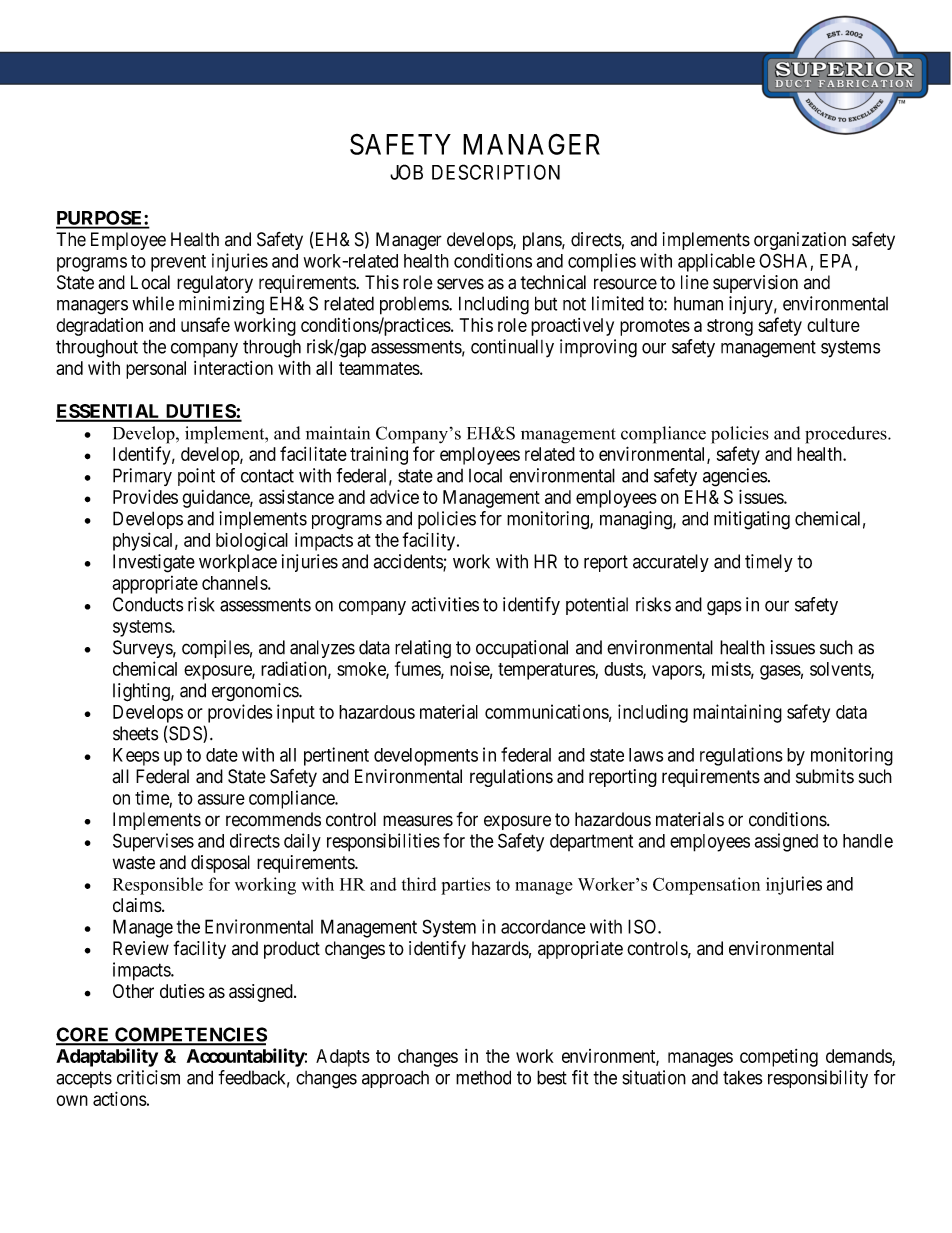 Image resolution: width=952 pixels, height=1233 pixels. Describe the element at coordinates (148, 604) in the page. I see `Conducts` at that location.
